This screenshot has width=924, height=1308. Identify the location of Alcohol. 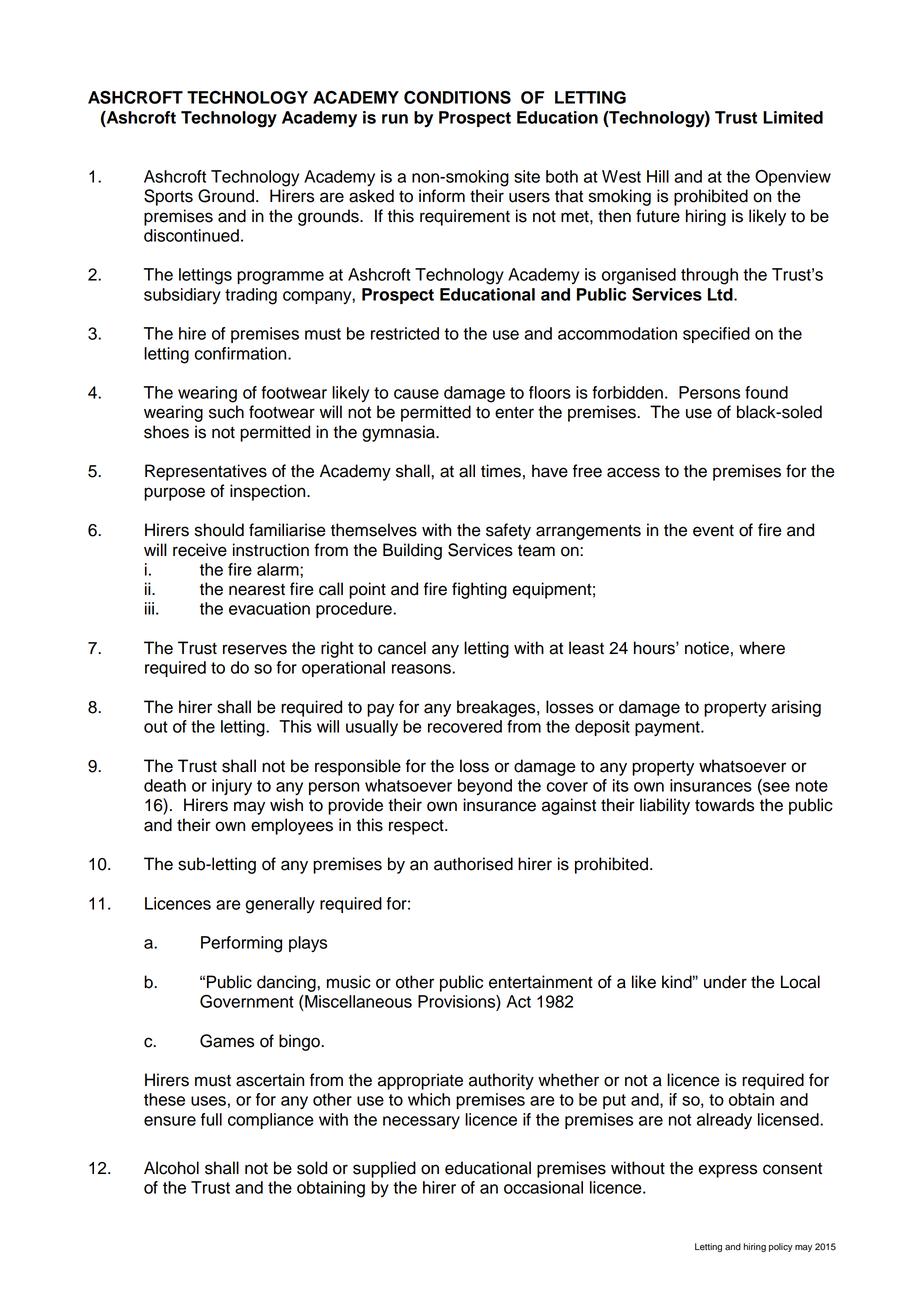
(171, 1168).
